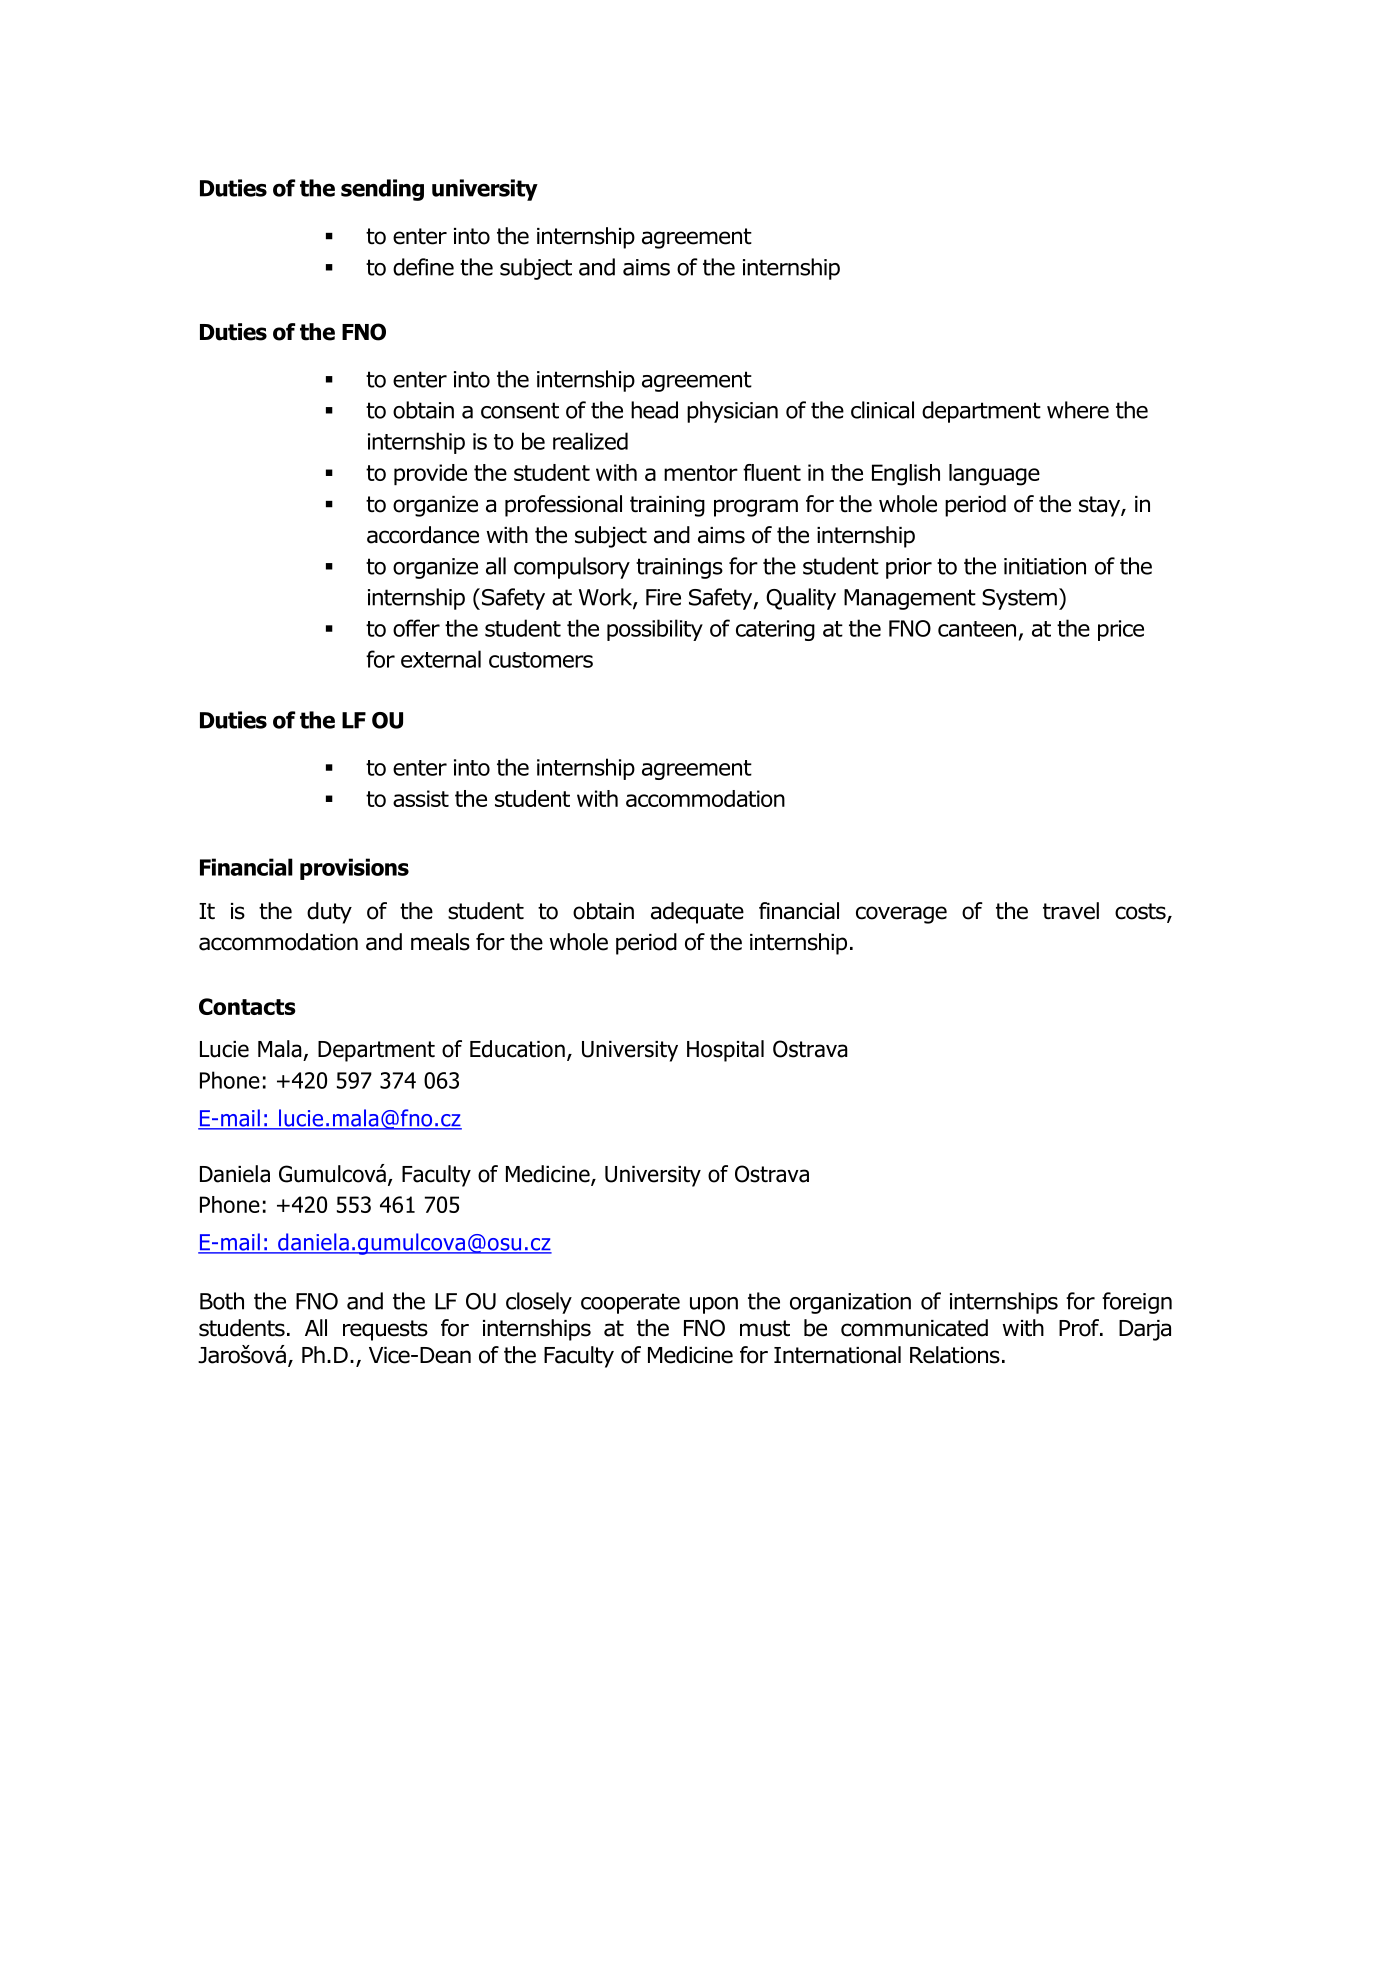 This screenshot has height=1962, width=1388. I want to click on canteen, so click(977, 629).
